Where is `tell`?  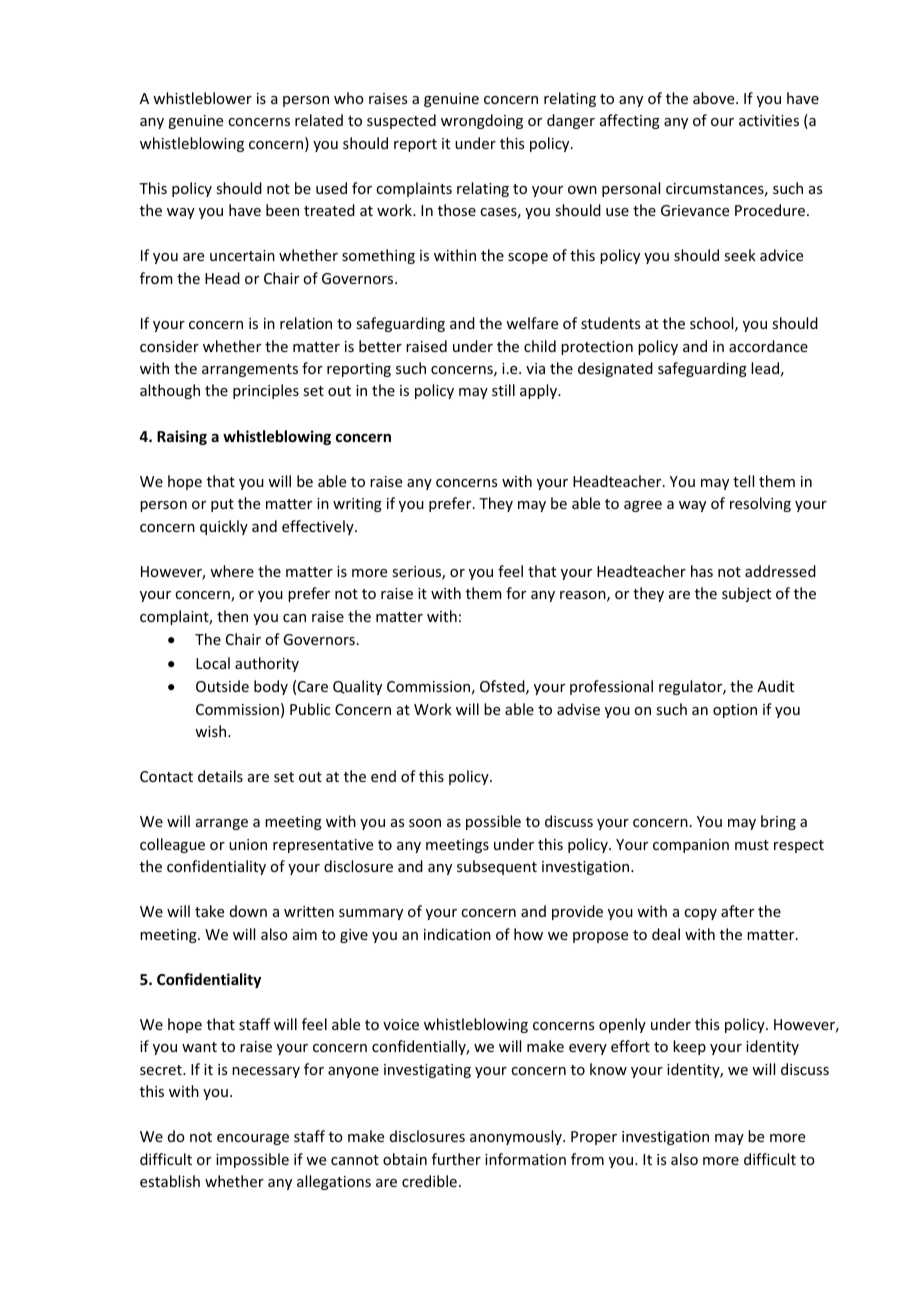 tell is located at coordinates (743, 481).
